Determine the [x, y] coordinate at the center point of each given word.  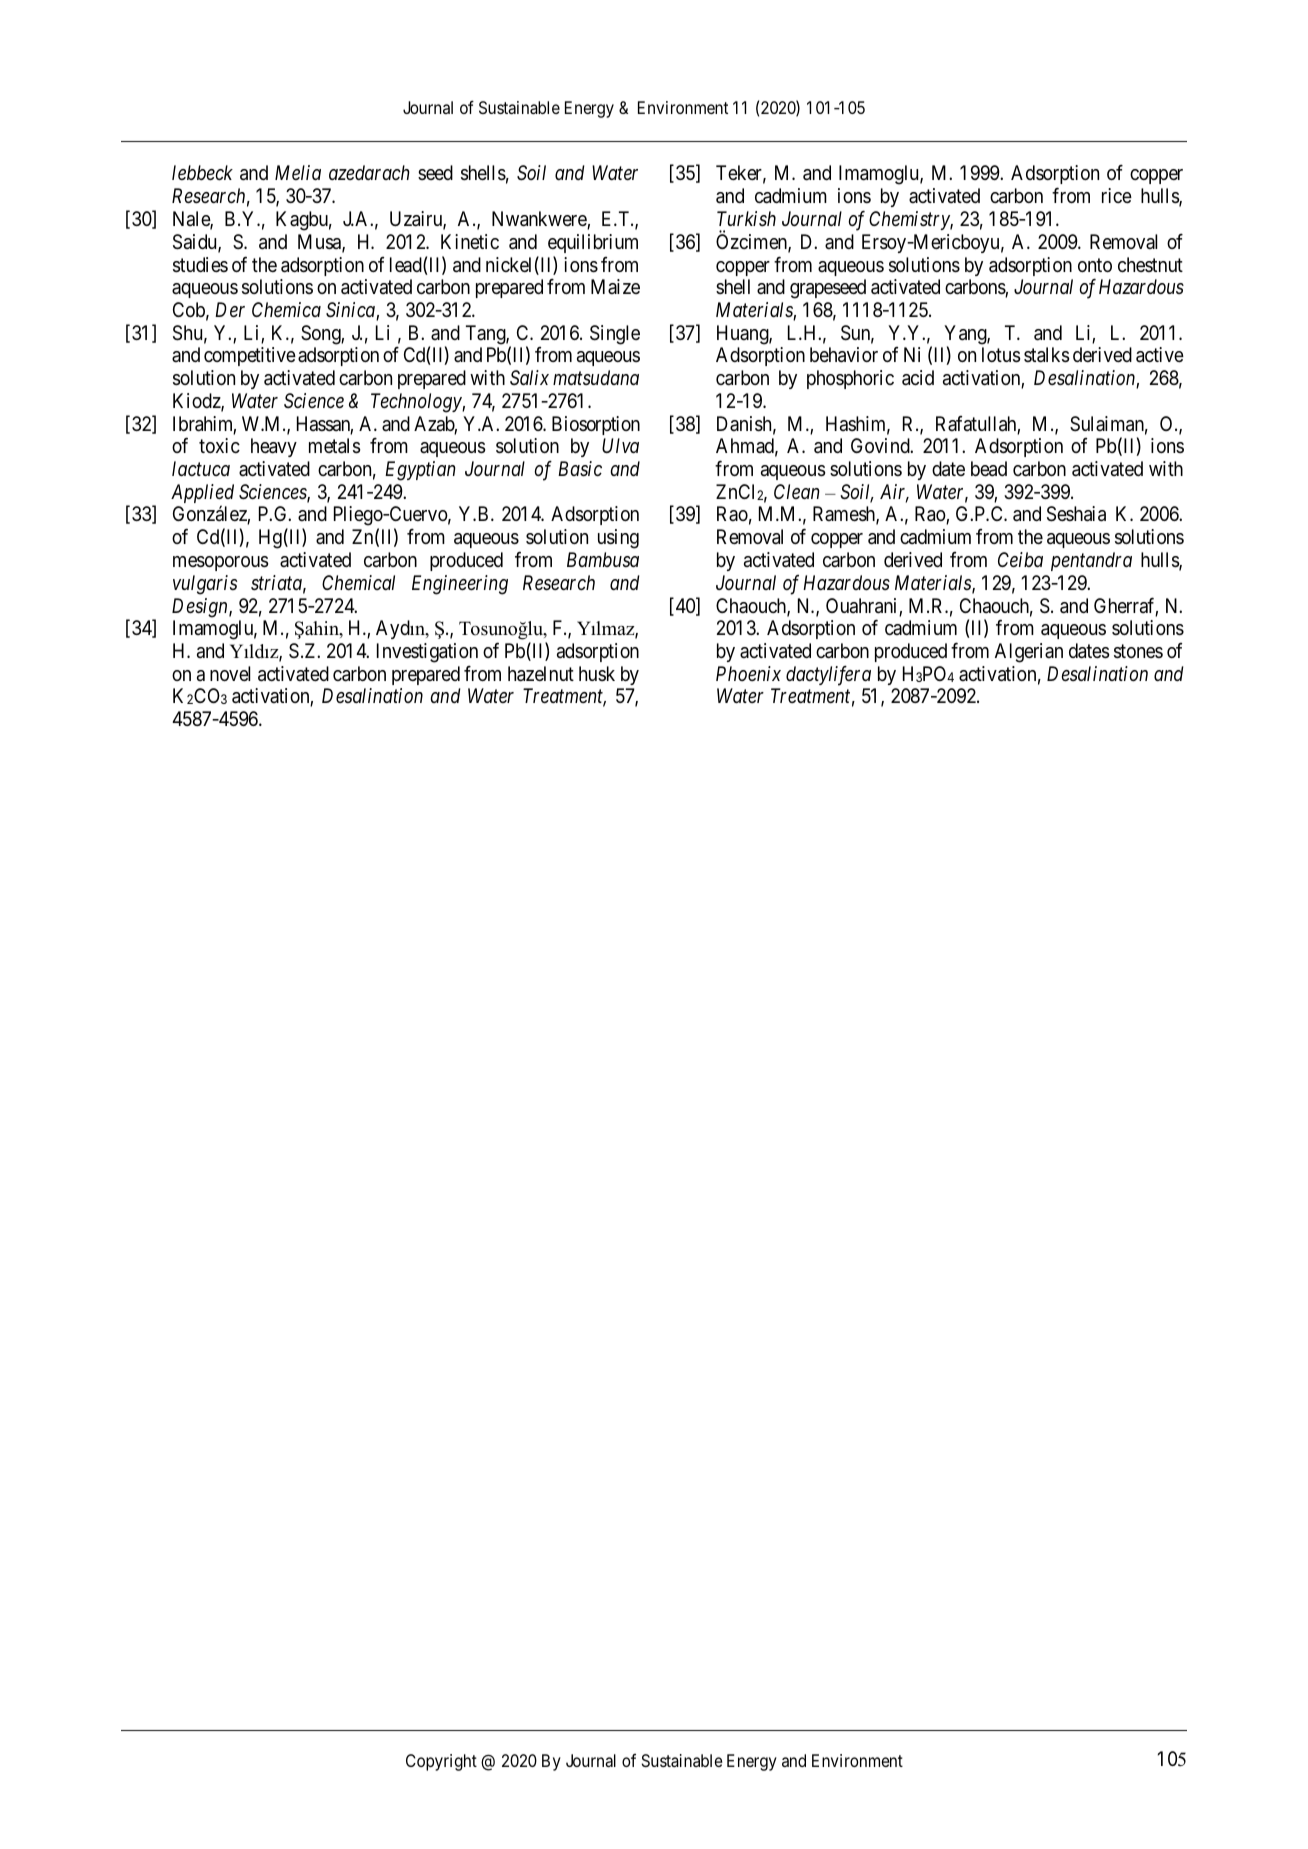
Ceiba [1020, 559]
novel [230, 673]
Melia [298, 172]
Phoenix [748, 673]
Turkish [746, 219]
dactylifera [828, 675]
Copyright [441, 1762]
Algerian [1029, 653]
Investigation [427, 653]
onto [1095, 265]
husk [597, 673]
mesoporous [221, 563]
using [618, 539]
